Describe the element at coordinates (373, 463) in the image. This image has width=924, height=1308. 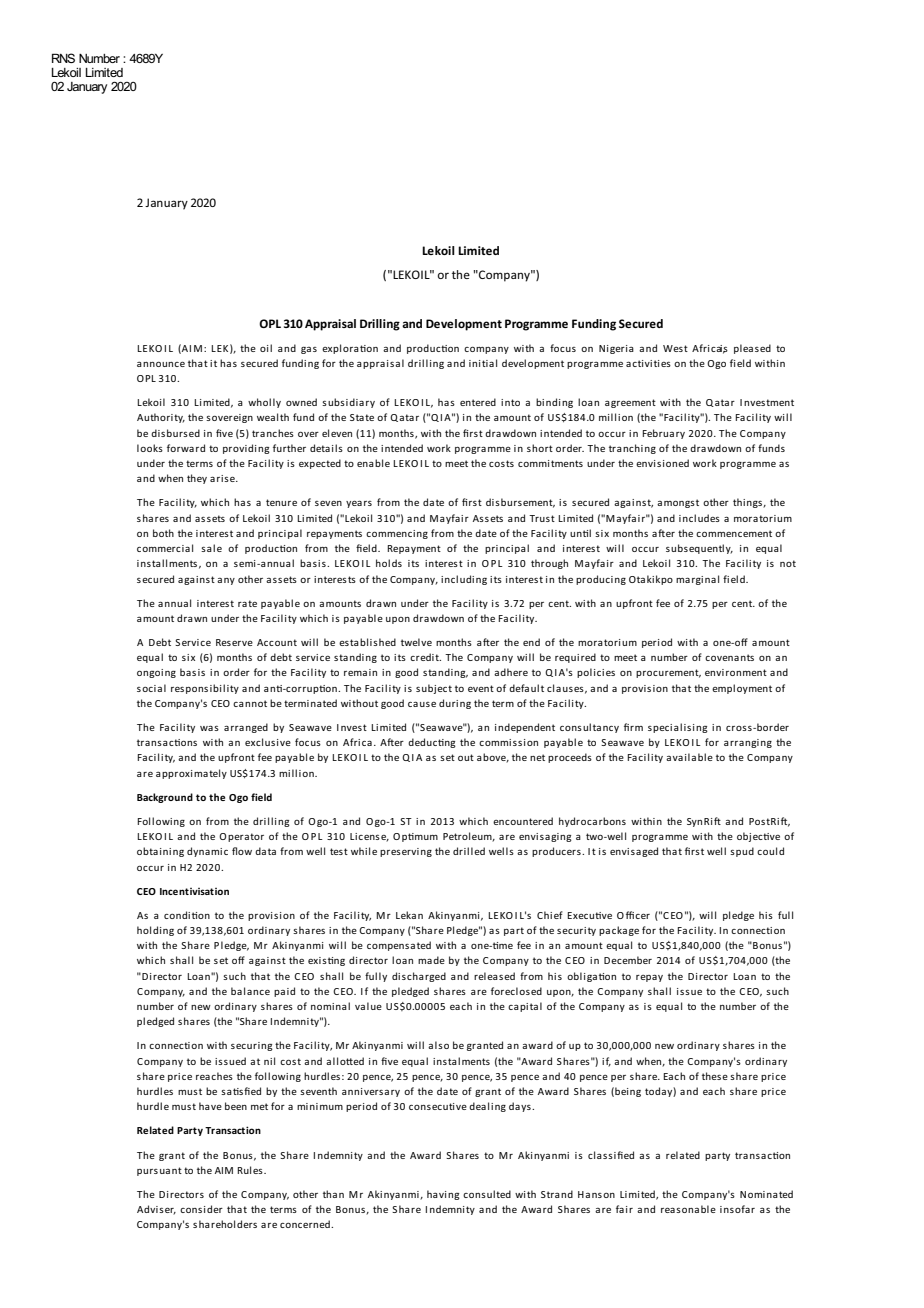
I see `enable` at that location.
